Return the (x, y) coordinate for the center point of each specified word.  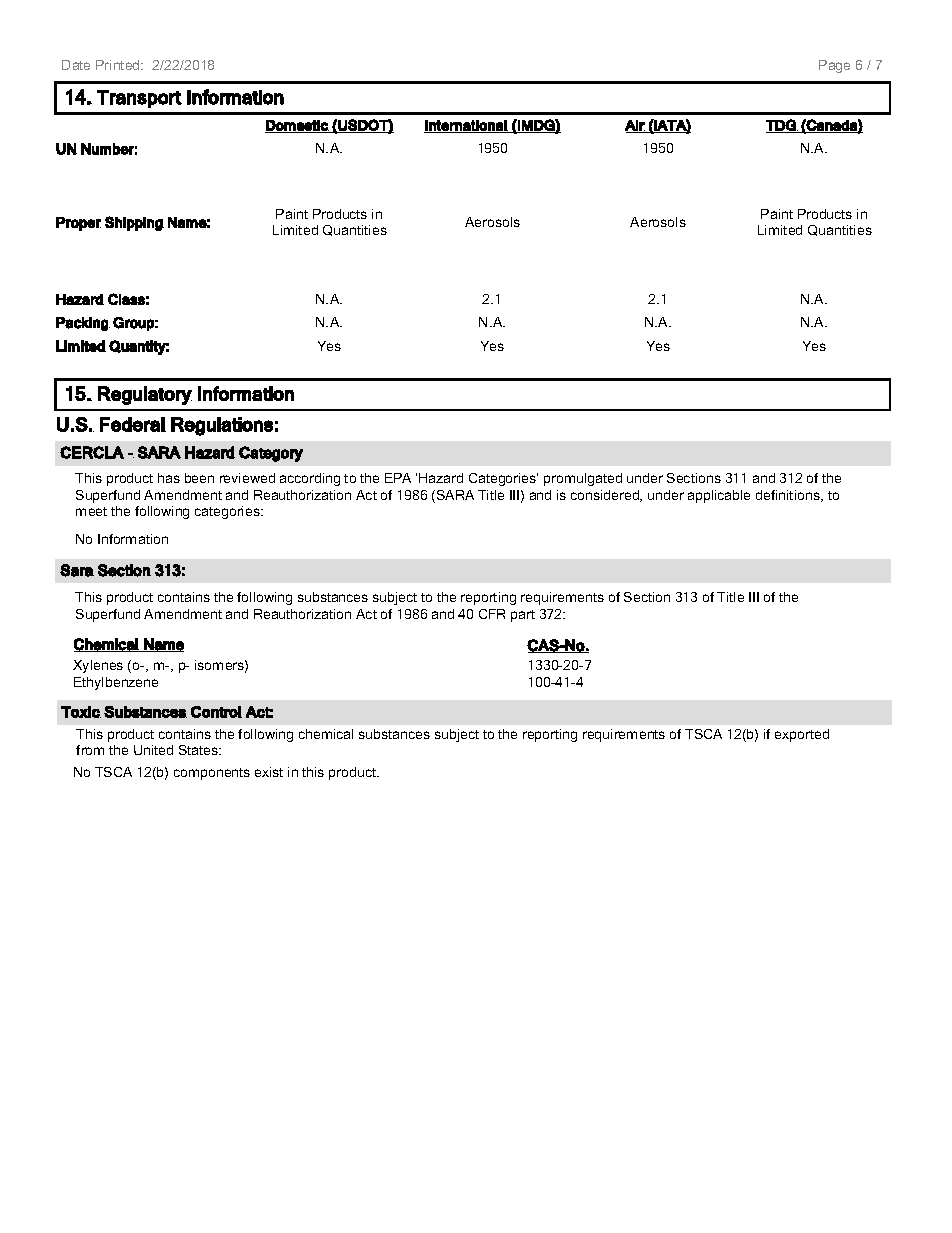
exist (269, 772)
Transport (139, 99)
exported (802, 735)
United (153, 750)
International (466, 126)
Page (834, 66)
